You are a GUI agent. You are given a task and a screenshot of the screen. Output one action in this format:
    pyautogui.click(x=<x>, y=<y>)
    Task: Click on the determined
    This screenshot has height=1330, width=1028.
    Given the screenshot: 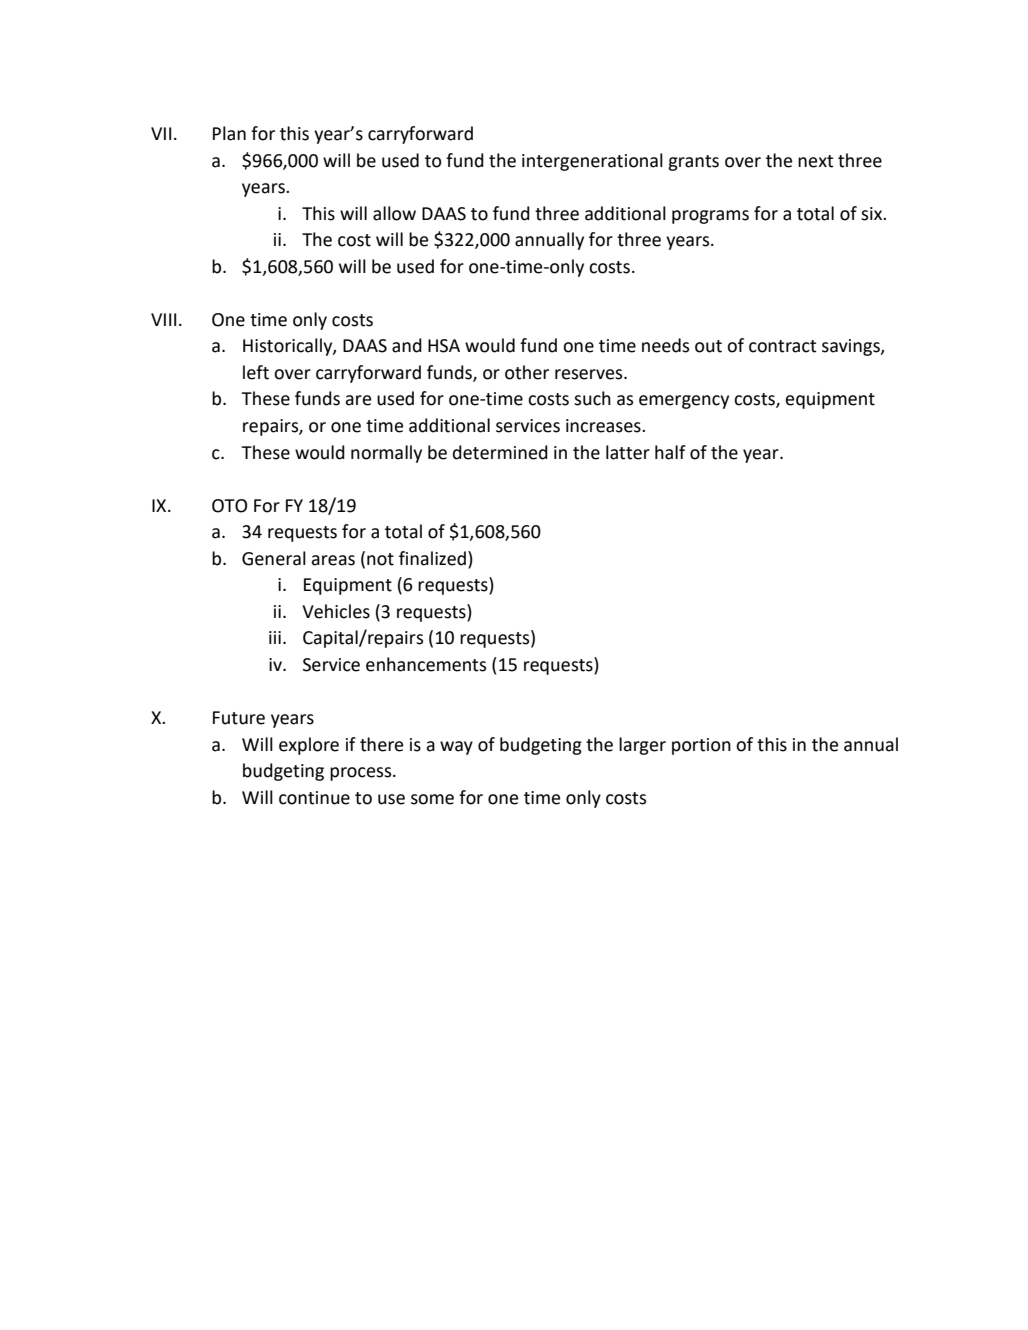 What is the action you would take?
    pyautogui.click(x=500, y=452)
